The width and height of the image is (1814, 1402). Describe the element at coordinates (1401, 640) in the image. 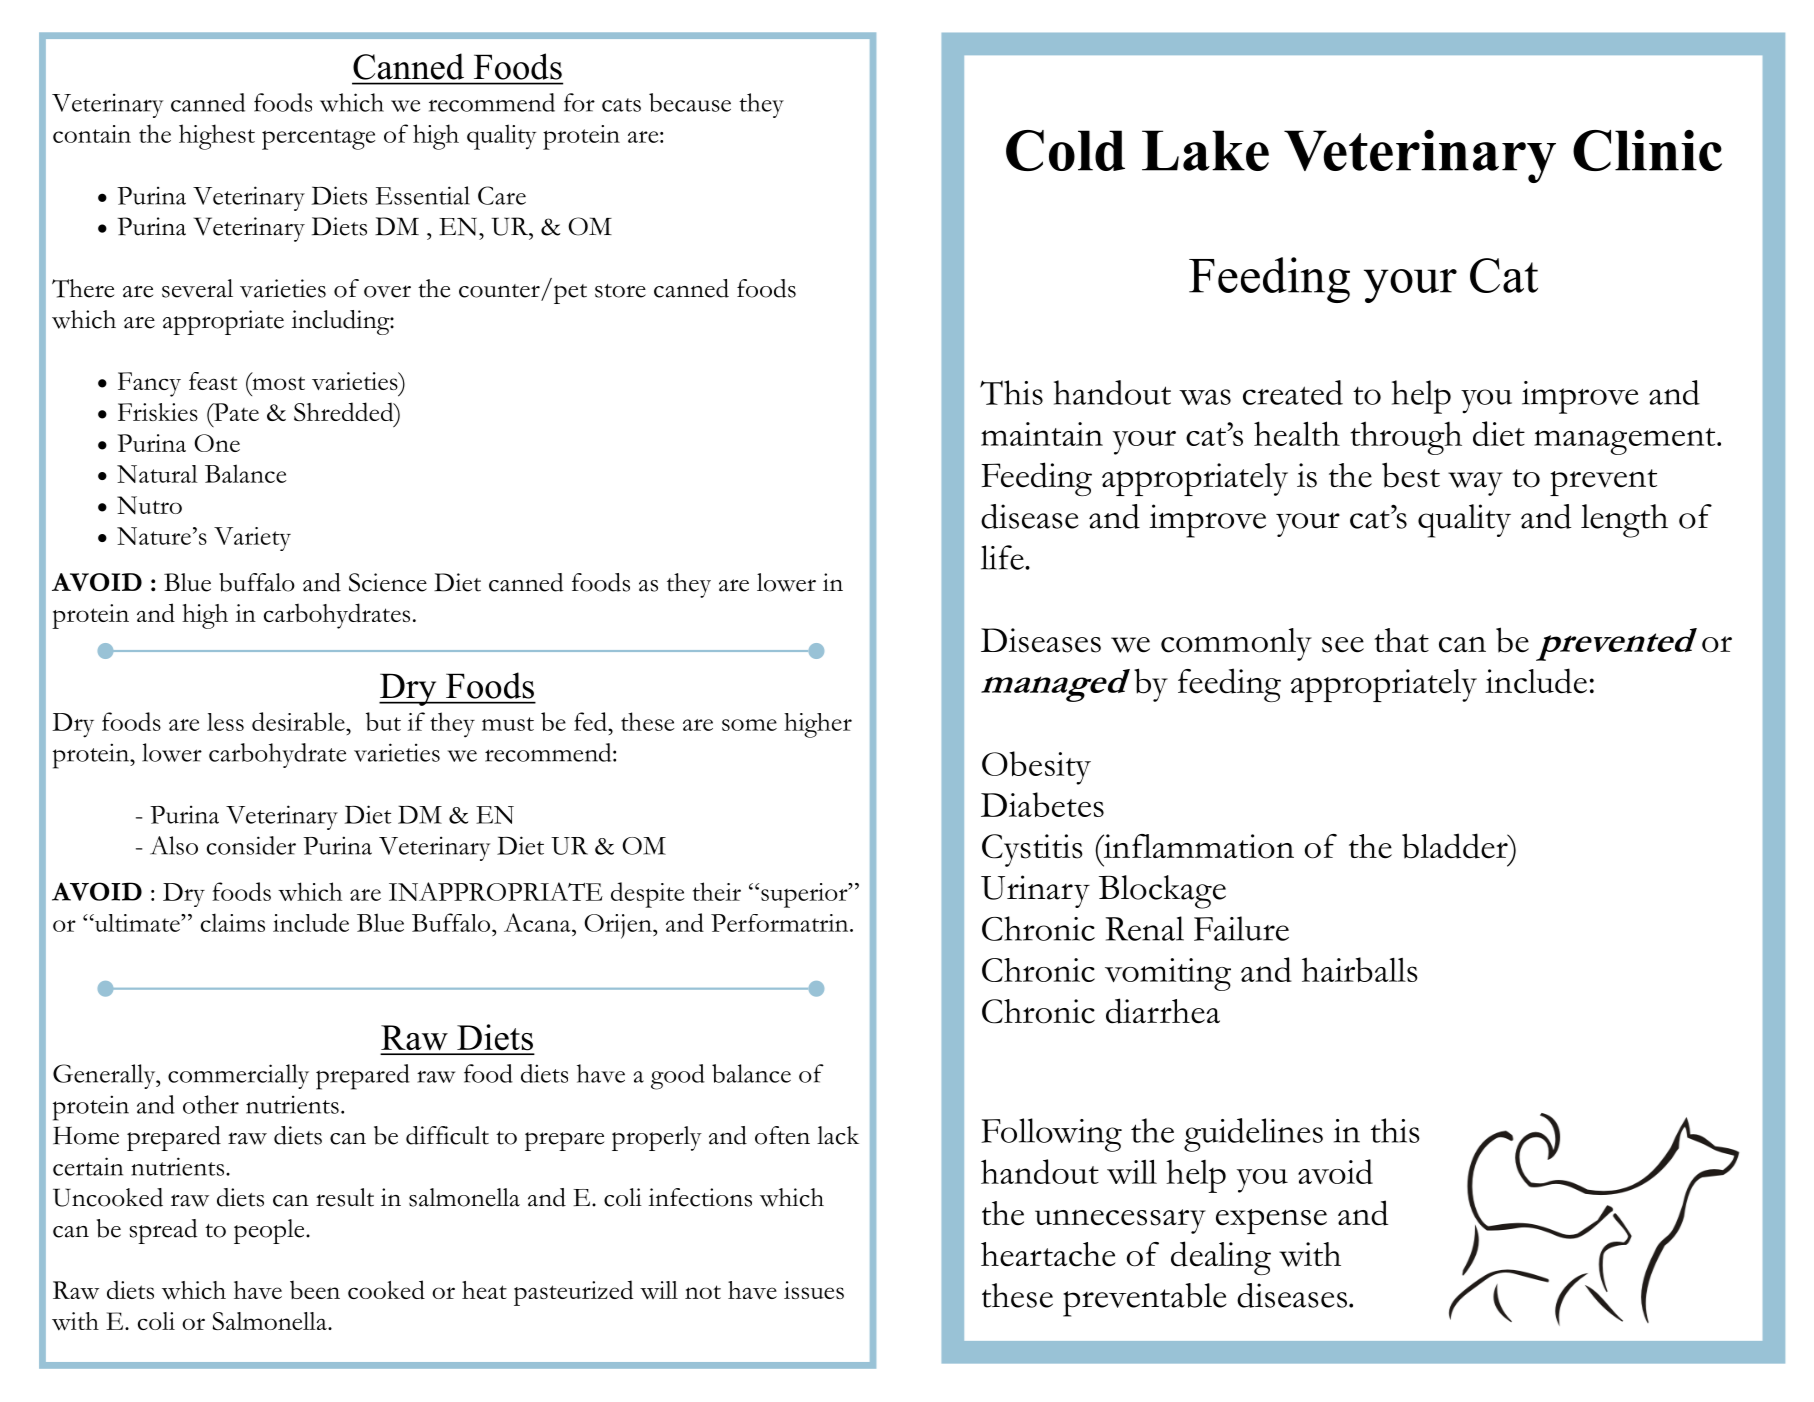

I see `that` at that location.
